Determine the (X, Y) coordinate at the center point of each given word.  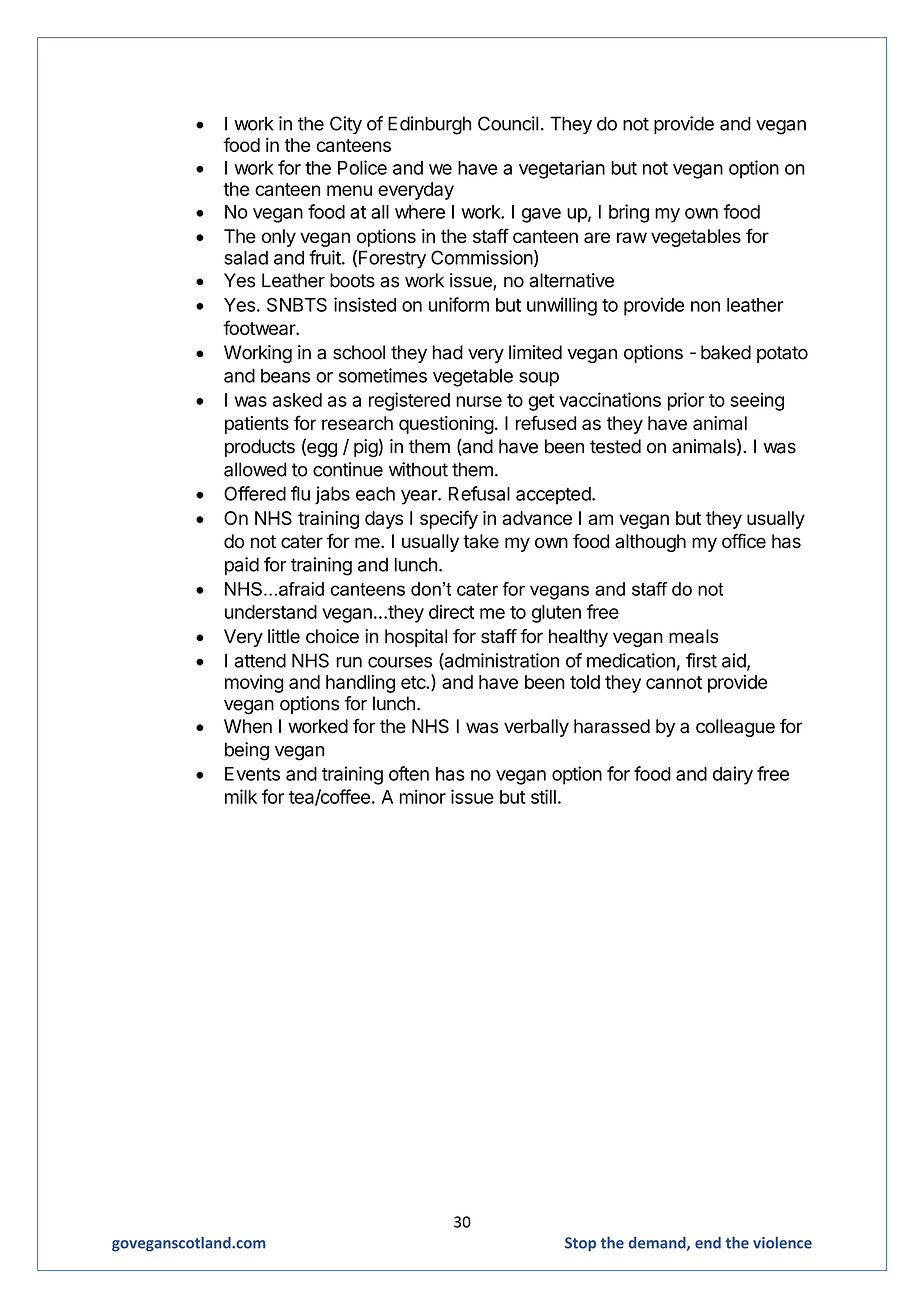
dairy (733, 775)
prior (686, 401)
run (349, 662)
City (346, 125)
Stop (580, 1244)
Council (508, 123)
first (701, 660)
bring (629, 213)
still (543, 796)
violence (782, 1242)
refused (546, 422)
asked (297, 400)
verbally (536, 728)
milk (241, 796)
